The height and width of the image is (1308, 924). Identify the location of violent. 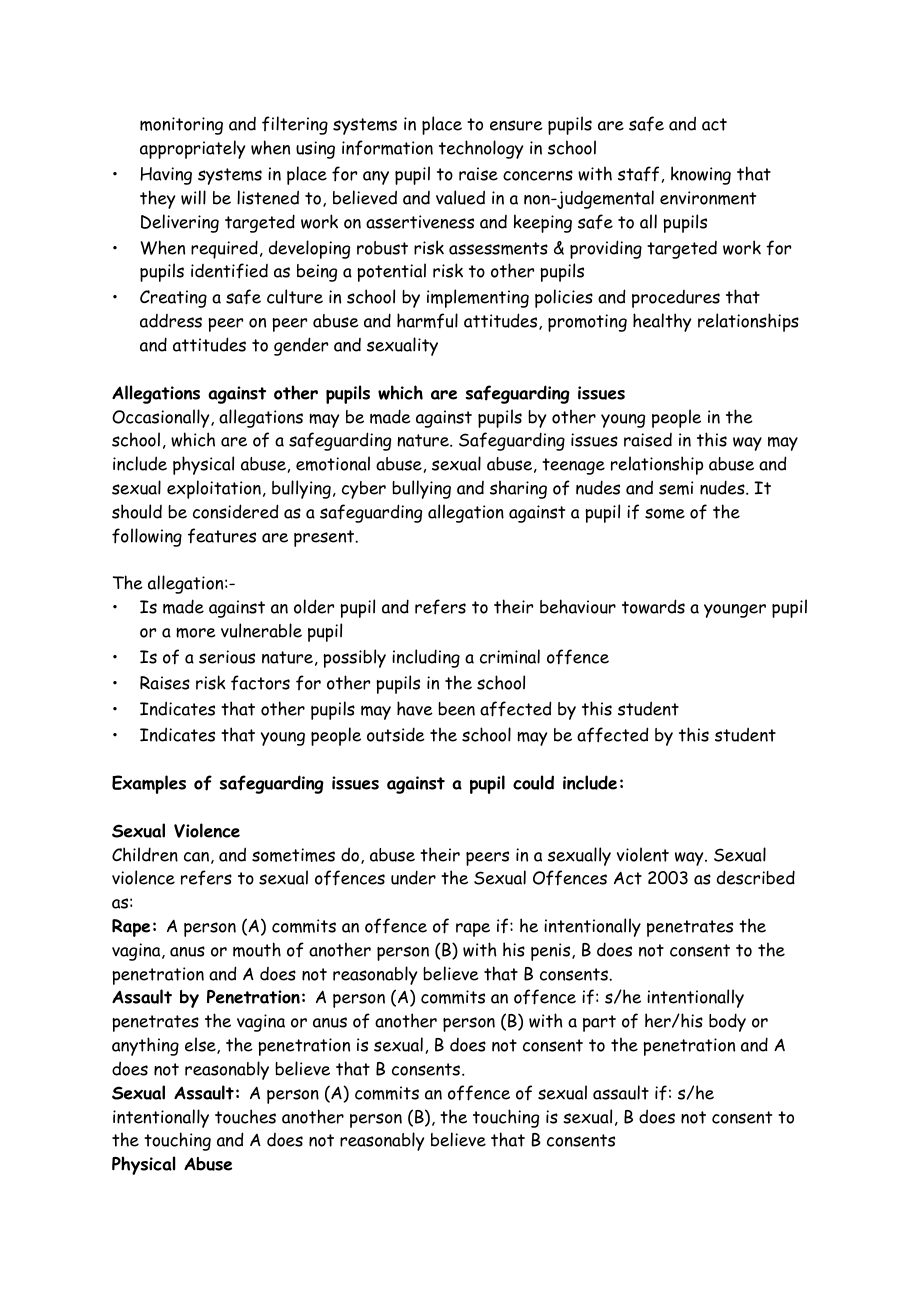
(643, 854).
